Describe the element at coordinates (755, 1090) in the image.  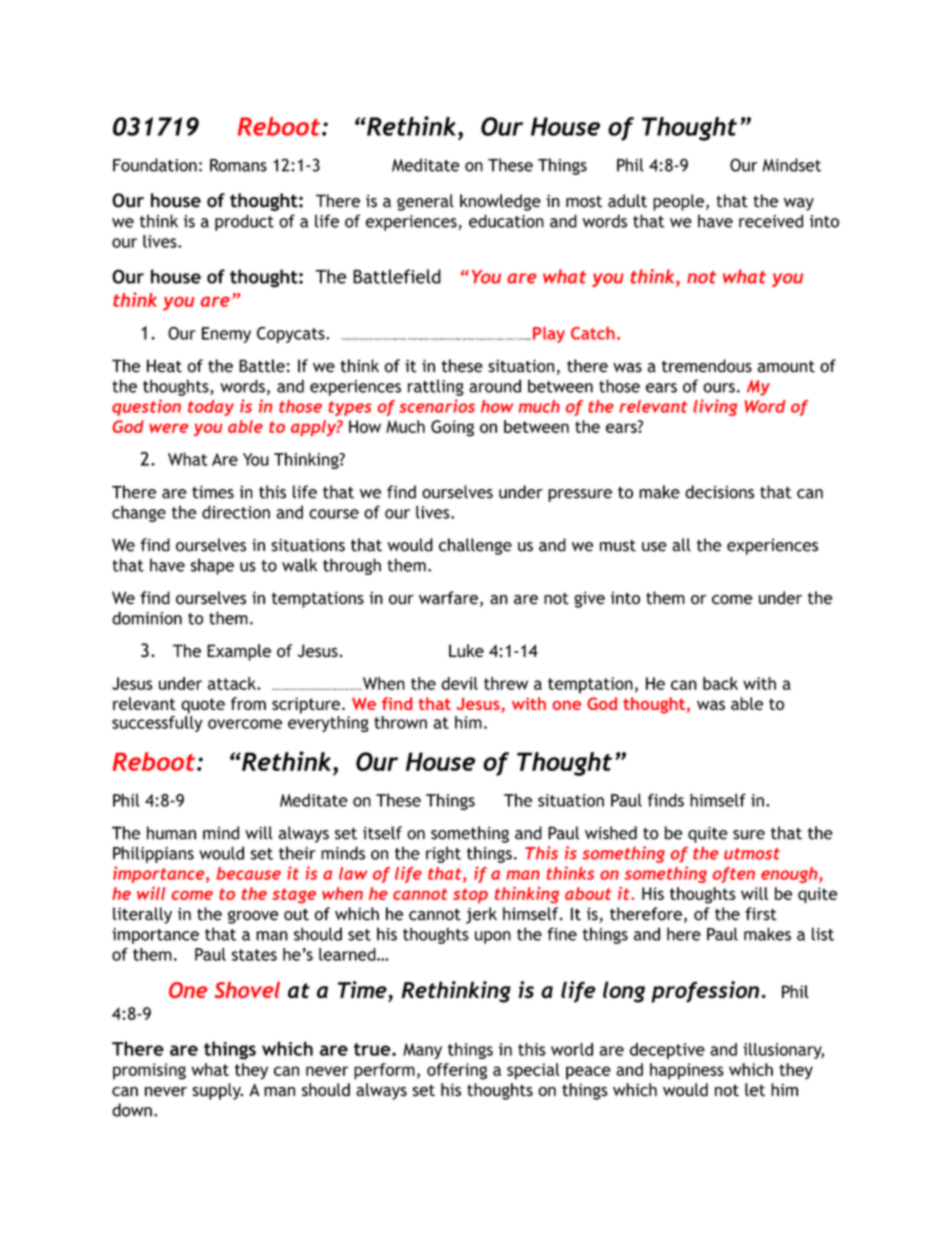
I see `let` at that location.
